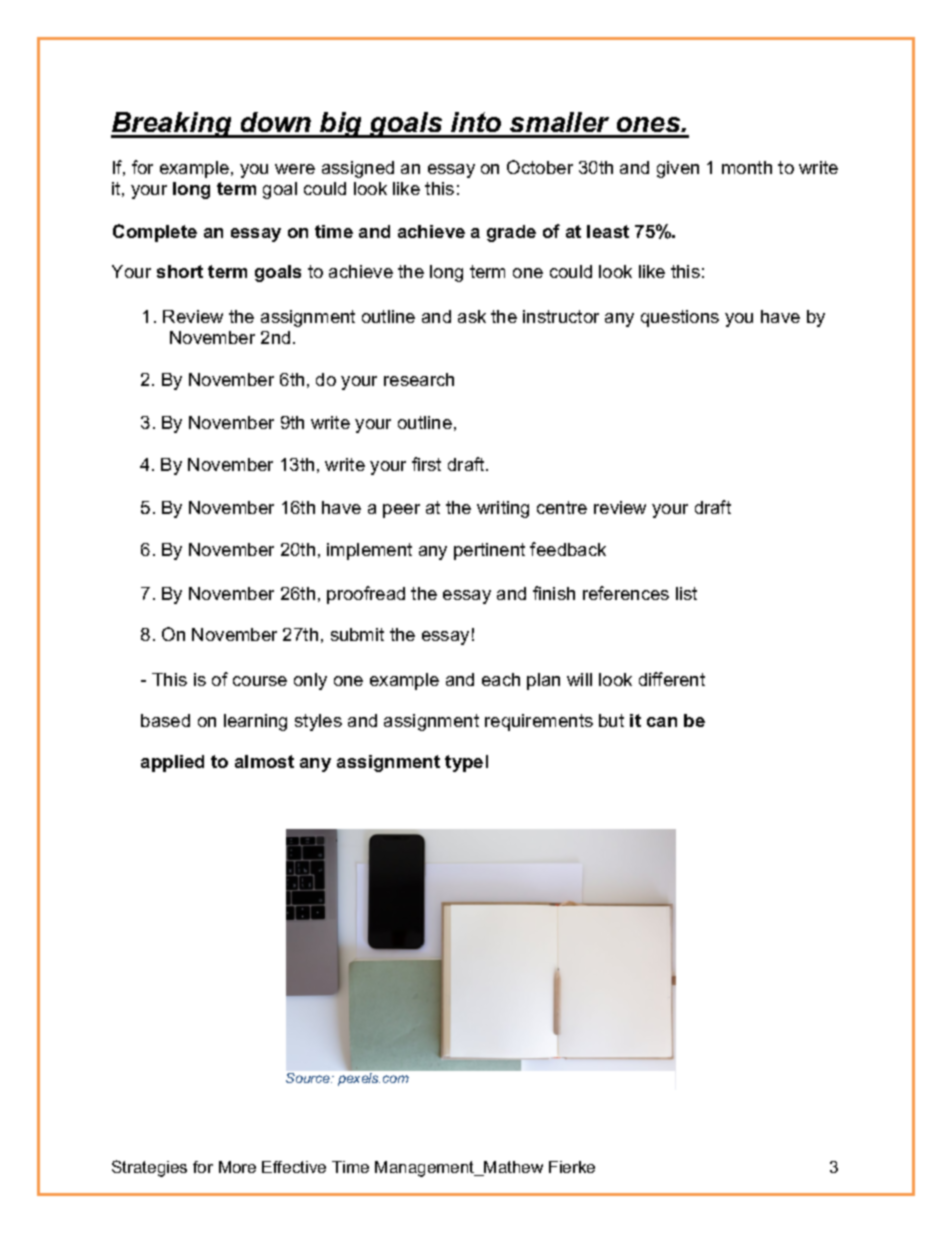 The width and height of the screenshot is (952, 1233). I want to click on Breaking, so click(172, 125).
